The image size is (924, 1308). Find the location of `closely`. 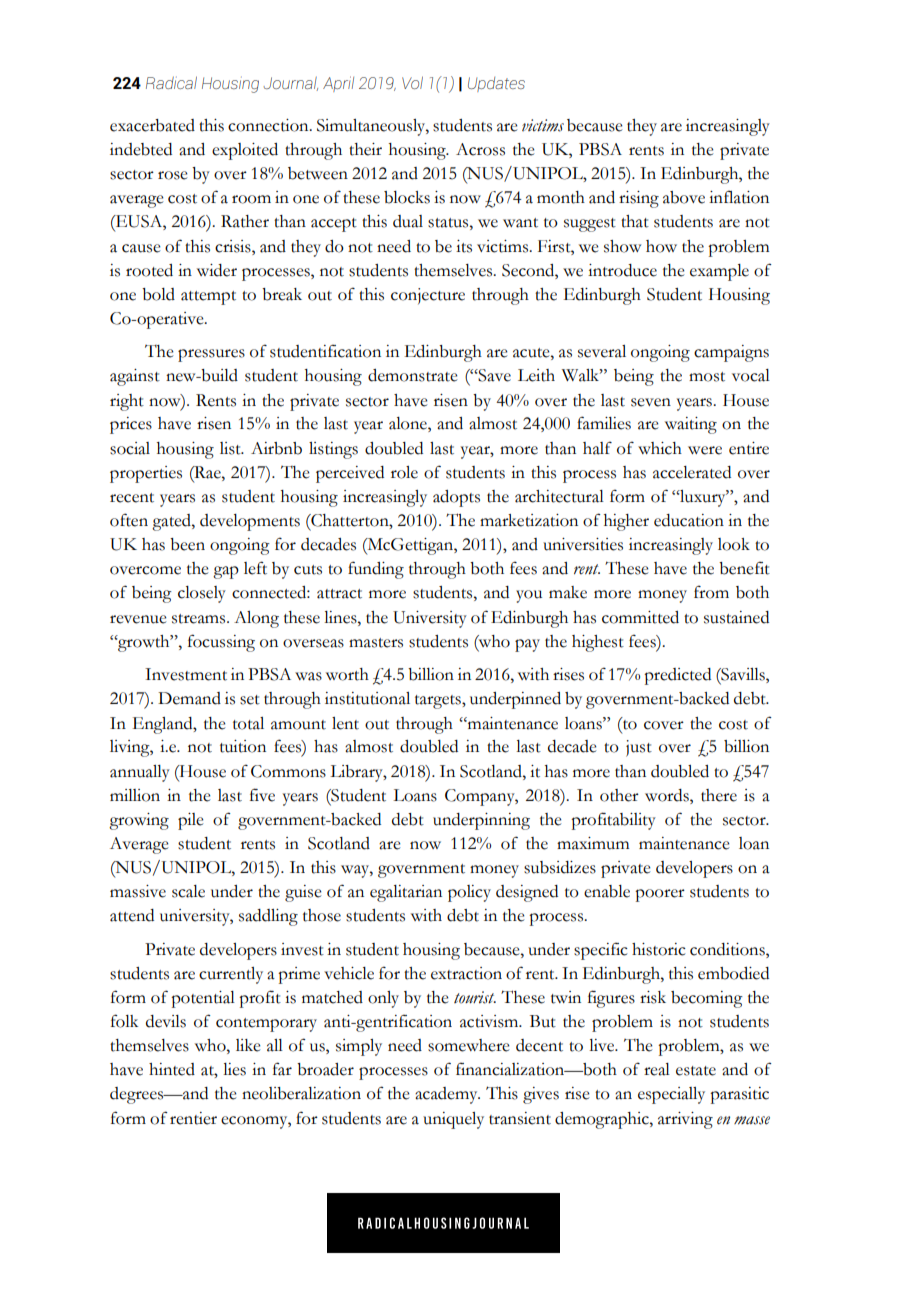

closely is located at coordinates (202, 594).
